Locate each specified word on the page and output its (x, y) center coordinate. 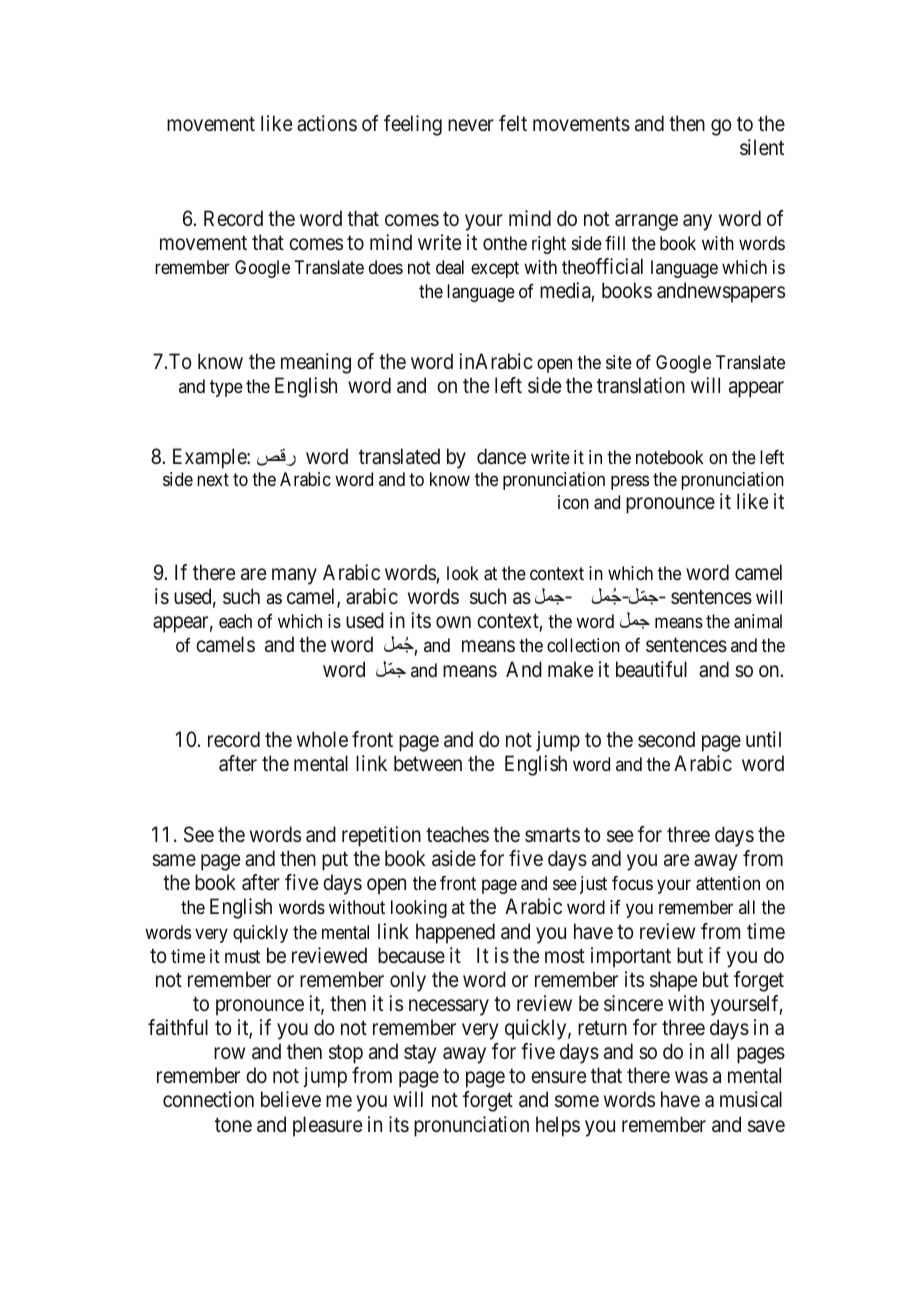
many (294, 576)
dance (501, 456)
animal (758, 621)
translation (641, 385)
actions (327, 123)
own (453, 622)
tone (233, 1125)
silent (762, 147)
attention (728, 883)
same (174, 861)
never (471, 125)
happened (455, 933)
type (226, 388)
